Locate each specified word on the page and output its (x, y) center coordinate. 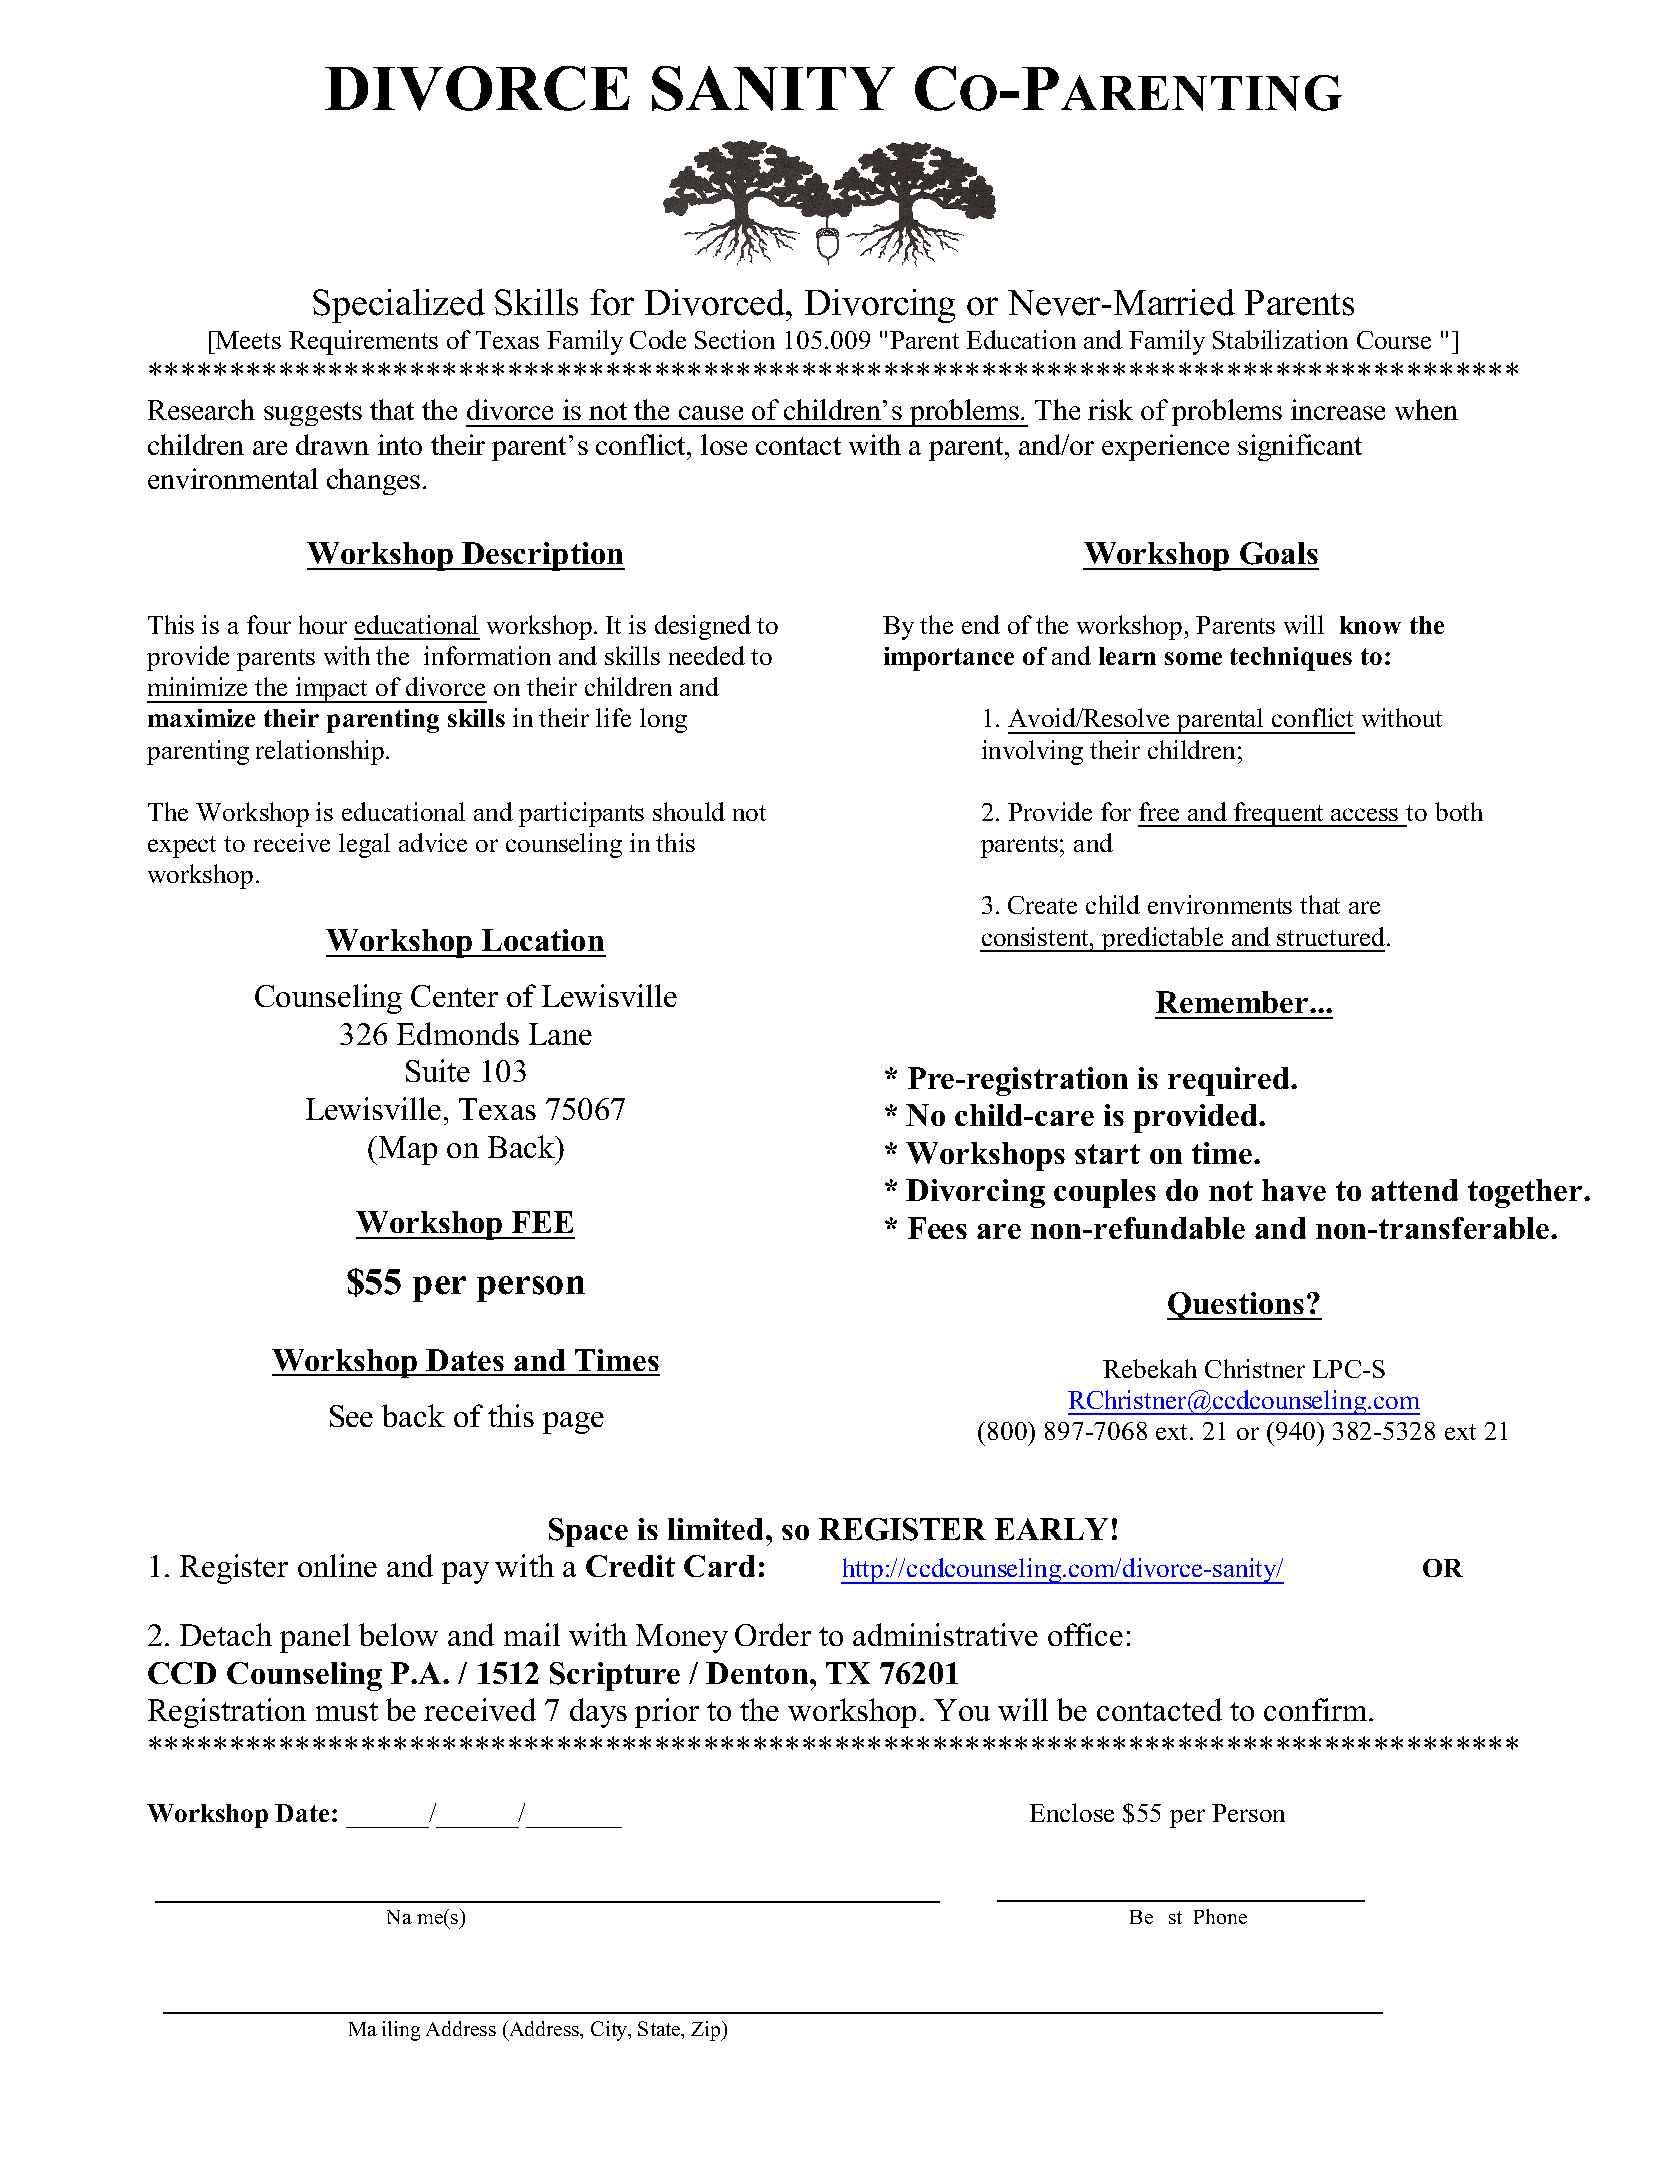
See (351, 1416)
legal (364, 845)
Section (735, 339)
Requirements (363, 342)
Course (1394, 340)
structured (1331, 936)
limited (715, 1529)
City (610, 2031)
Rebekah (1150, 1368)
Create (1042, 905)
